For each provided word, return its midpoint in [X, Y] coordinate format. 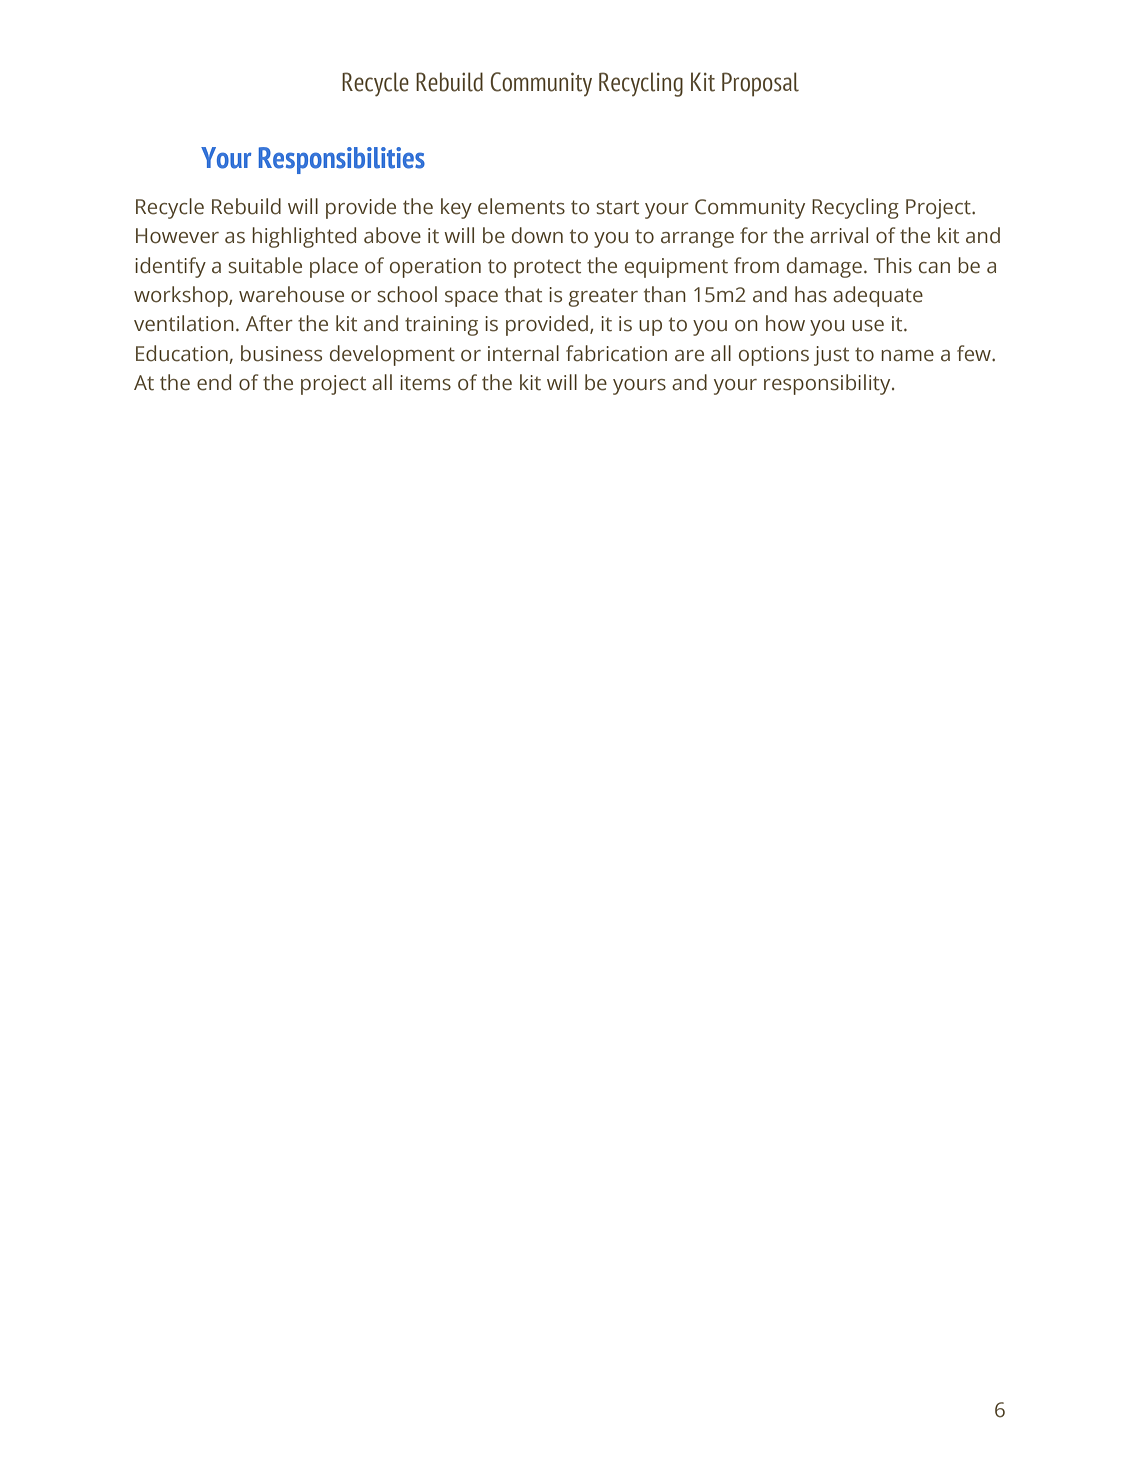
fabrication [616, 353]
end [214, 382]
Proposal [760, 84]
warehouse [291, 294]
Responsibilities [342, 160]
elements [521, 206]
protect [547, 268]
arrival [839, 235]
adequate [878, 296]
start [617, 207]
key [456, 208]
